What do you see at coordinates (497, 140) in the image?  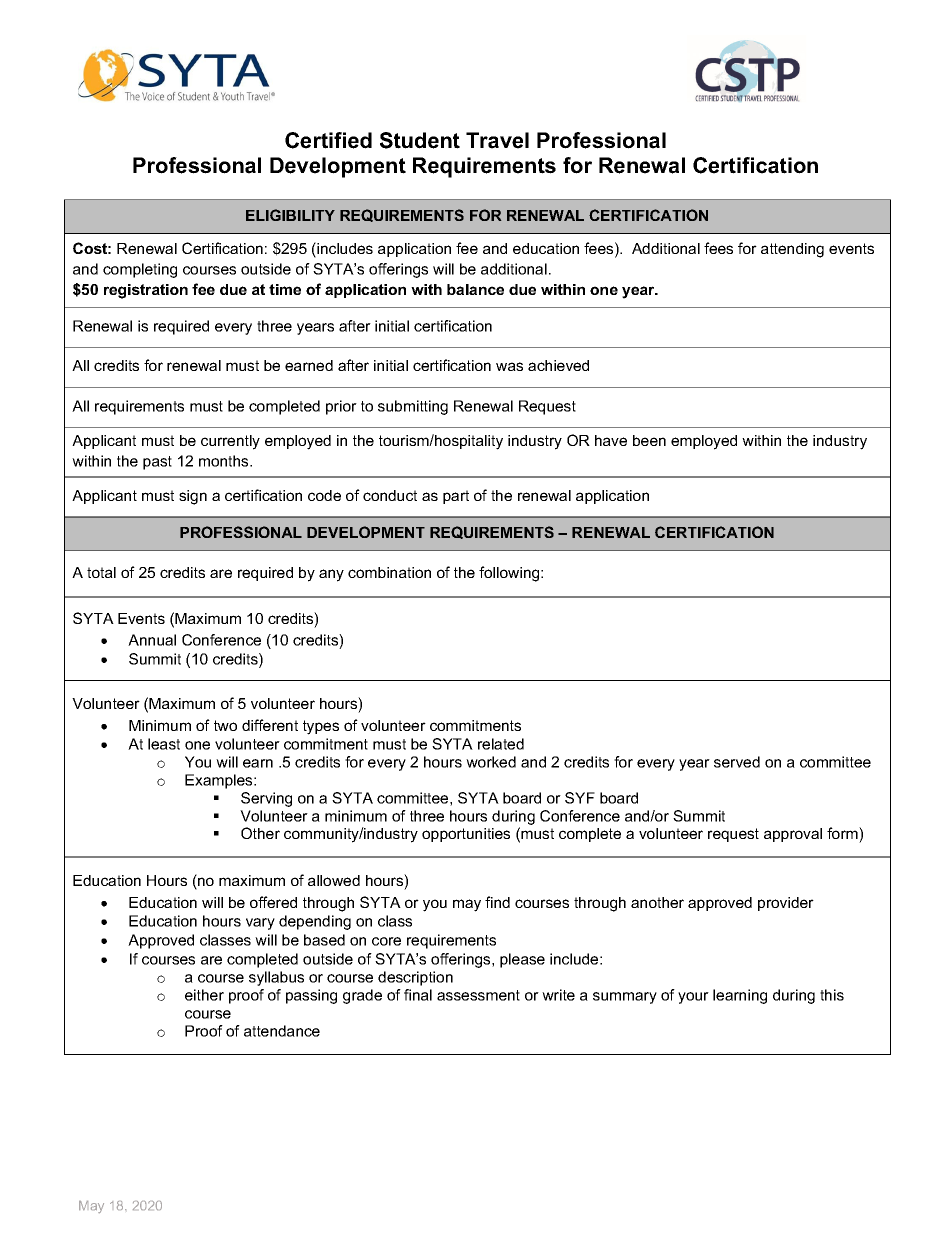 I see `Travel` at bounding box center [497, 140].
